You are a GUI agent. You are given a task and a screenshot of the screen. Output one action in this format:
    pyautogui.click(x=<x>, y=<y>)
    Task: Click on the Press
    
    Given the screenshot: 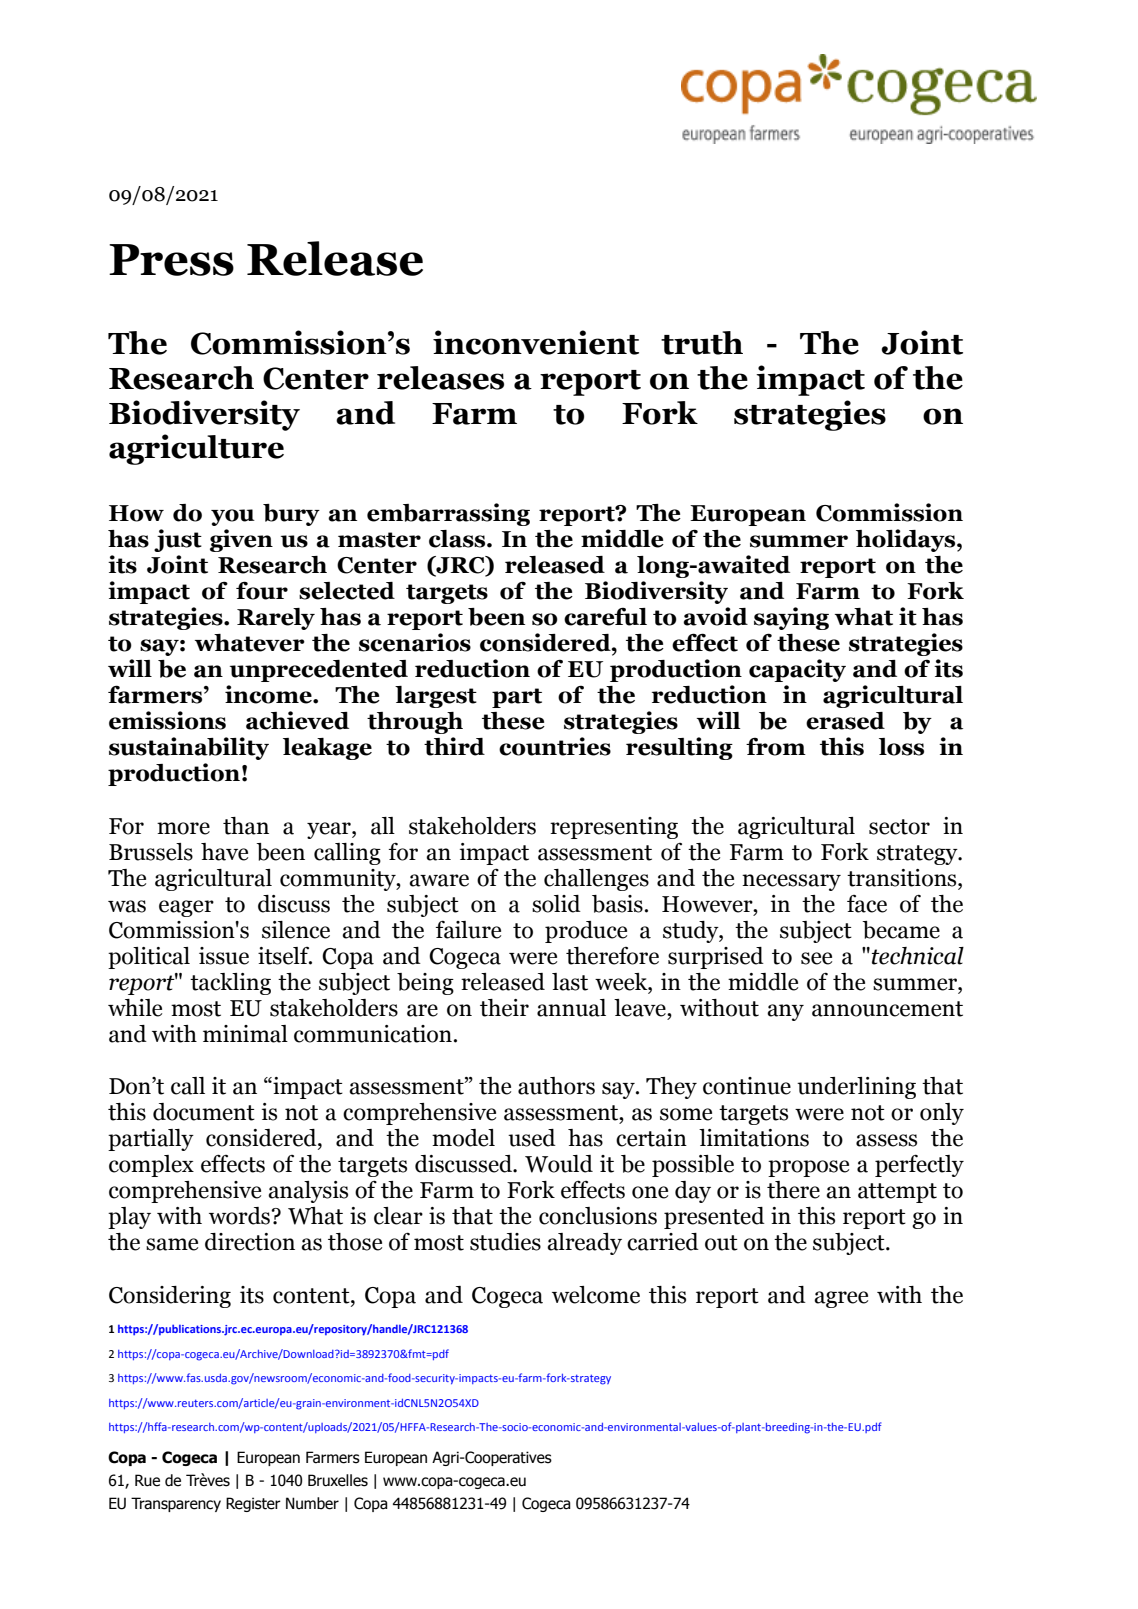 What is the action you would take?
    pyautogui.click(x=171, y=260)
